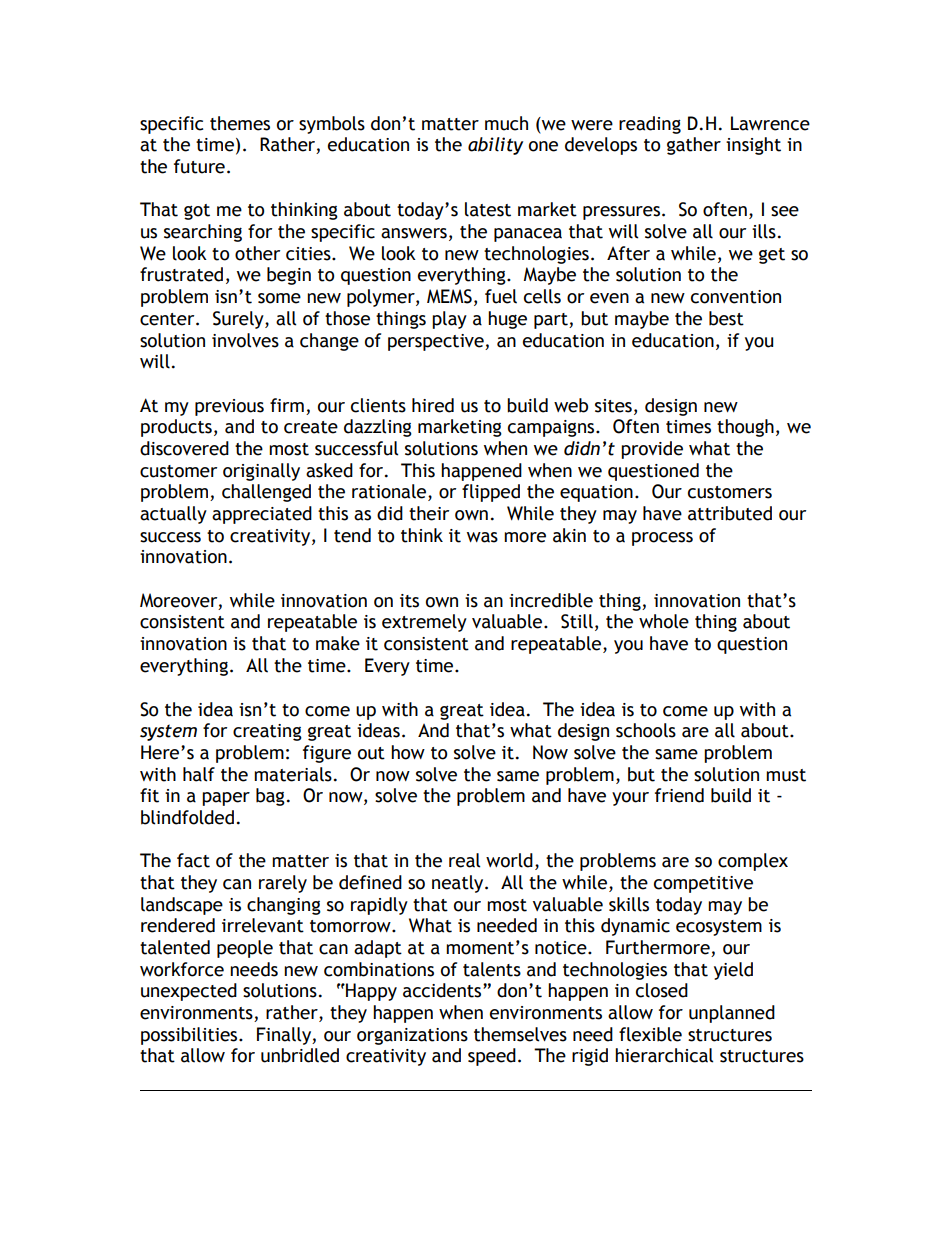 The width and height of the screenshot is (952, 1233). What do you see at coordinates (492, 1057) in the screenshot?
I see `speed` at bounding box center [492, 1057].
